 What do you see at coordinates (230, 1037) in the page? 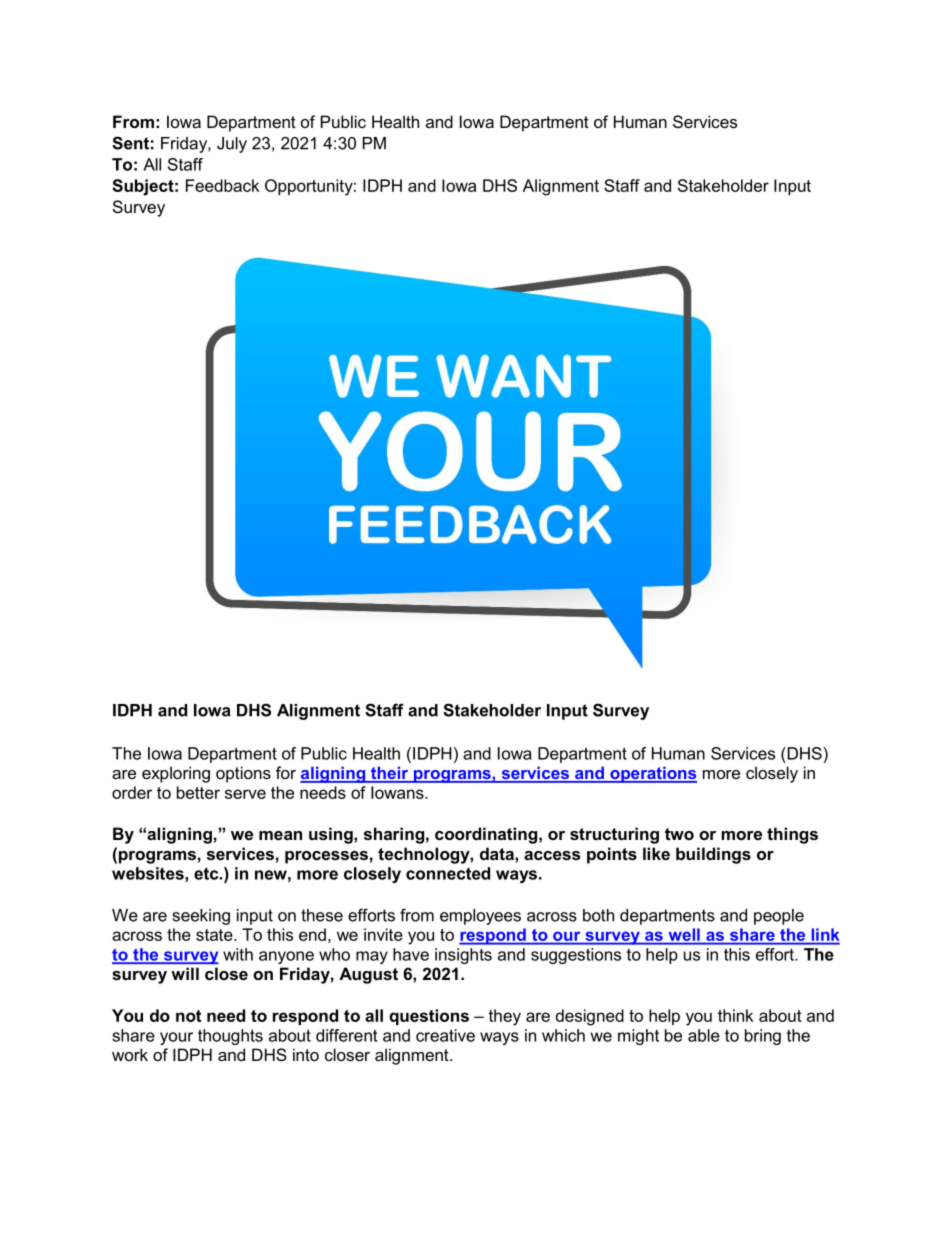
I see `thoughts` at bounding box center [230, 1037].
